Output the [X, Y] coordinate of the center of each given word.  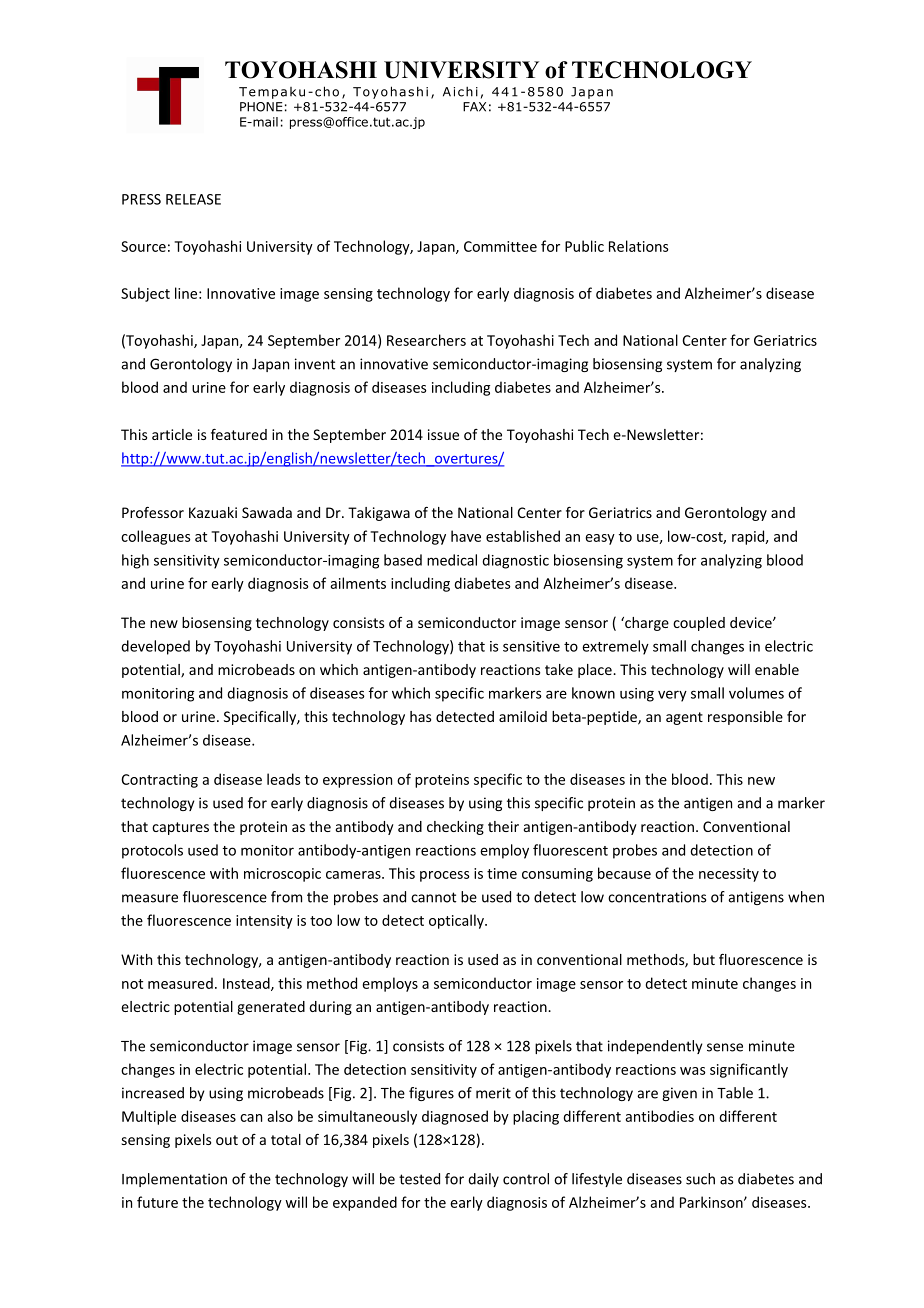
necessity [729, 875]
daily [483, 1180]
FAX [474, 107]
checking [455, 828]
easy [600, 539]
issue [443, 434]
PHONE [261, 107]
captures [180, 828]
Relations [639, 246]
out [227, 1140]
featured [239, 434]
